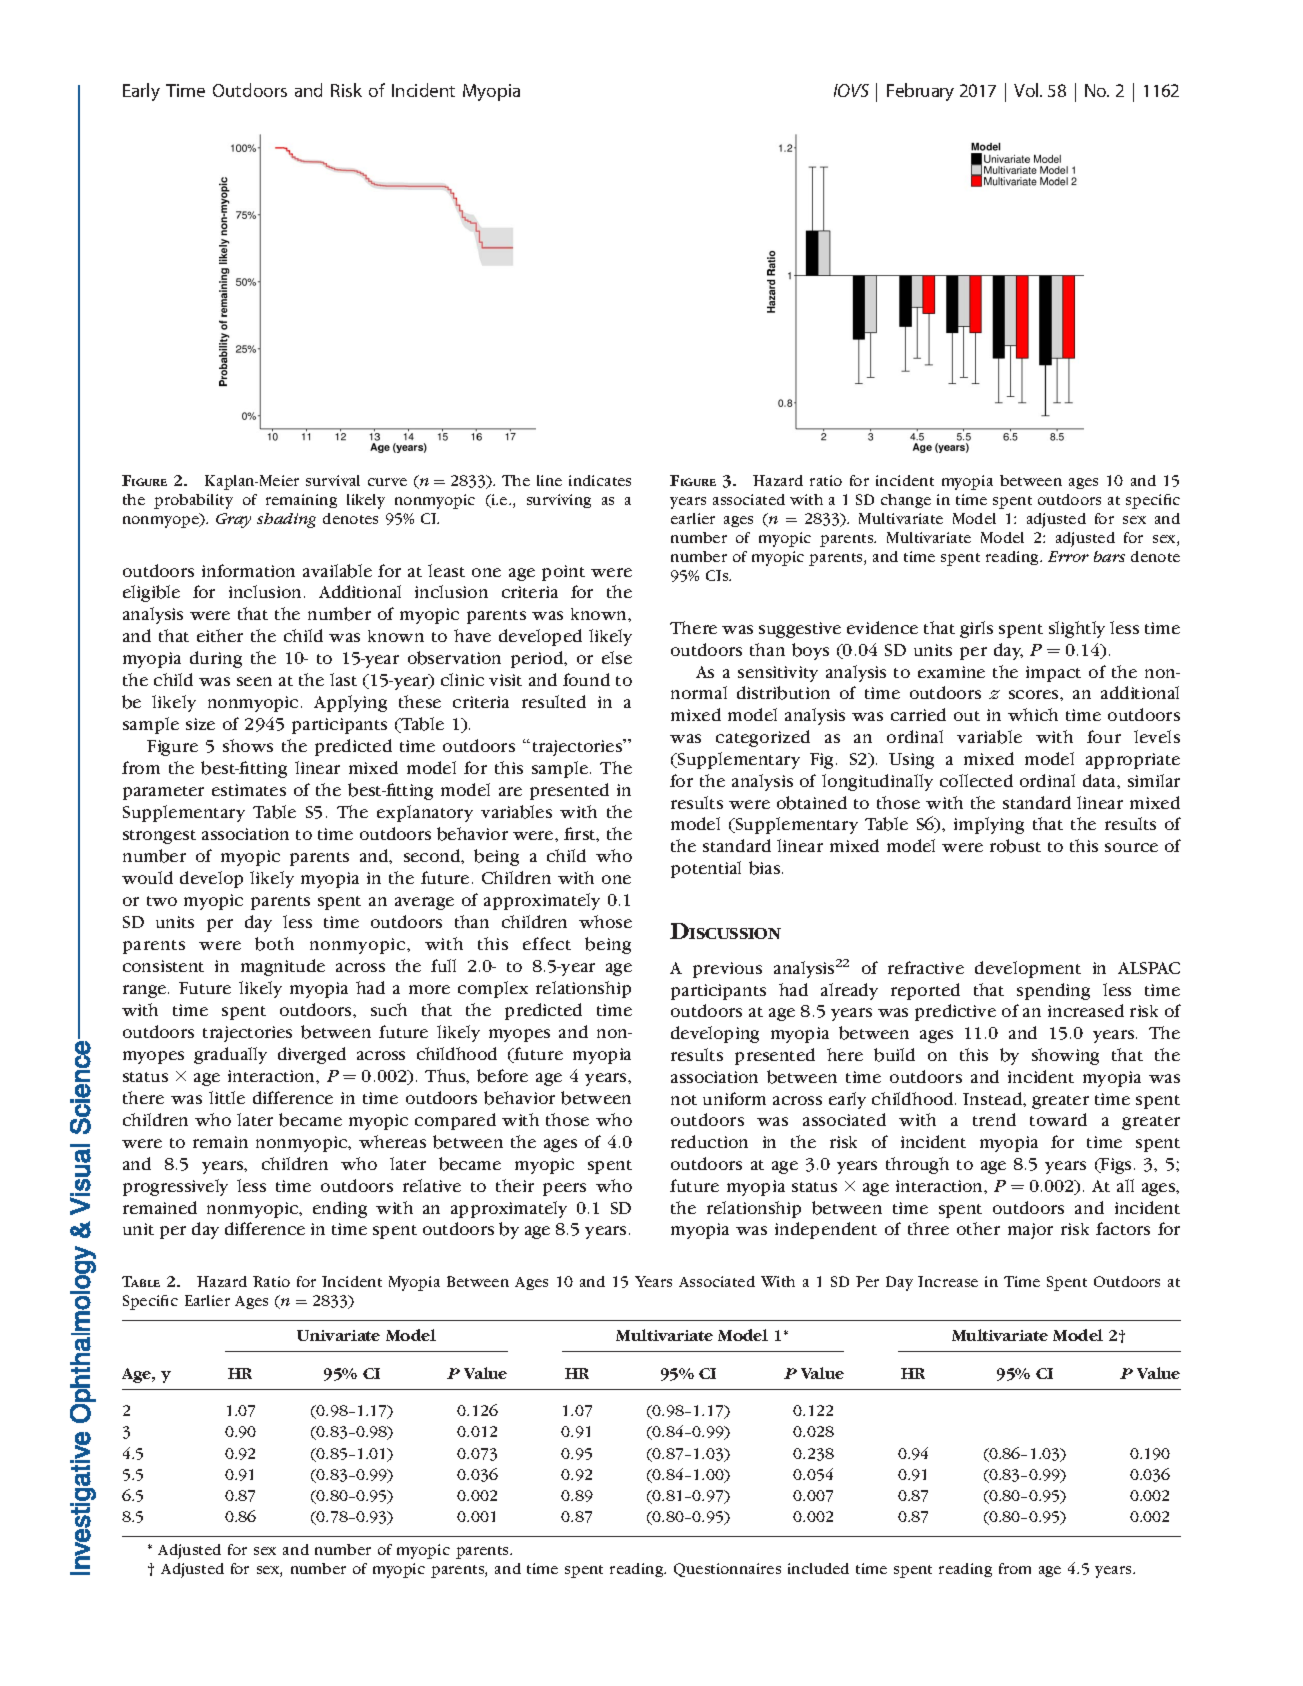 Image resolution: width=1303 pixels, height=1686 pixels. What do you see at coordinates (851, 90) in the page?
I see `IOVS` at bounding box center [851, 90].
